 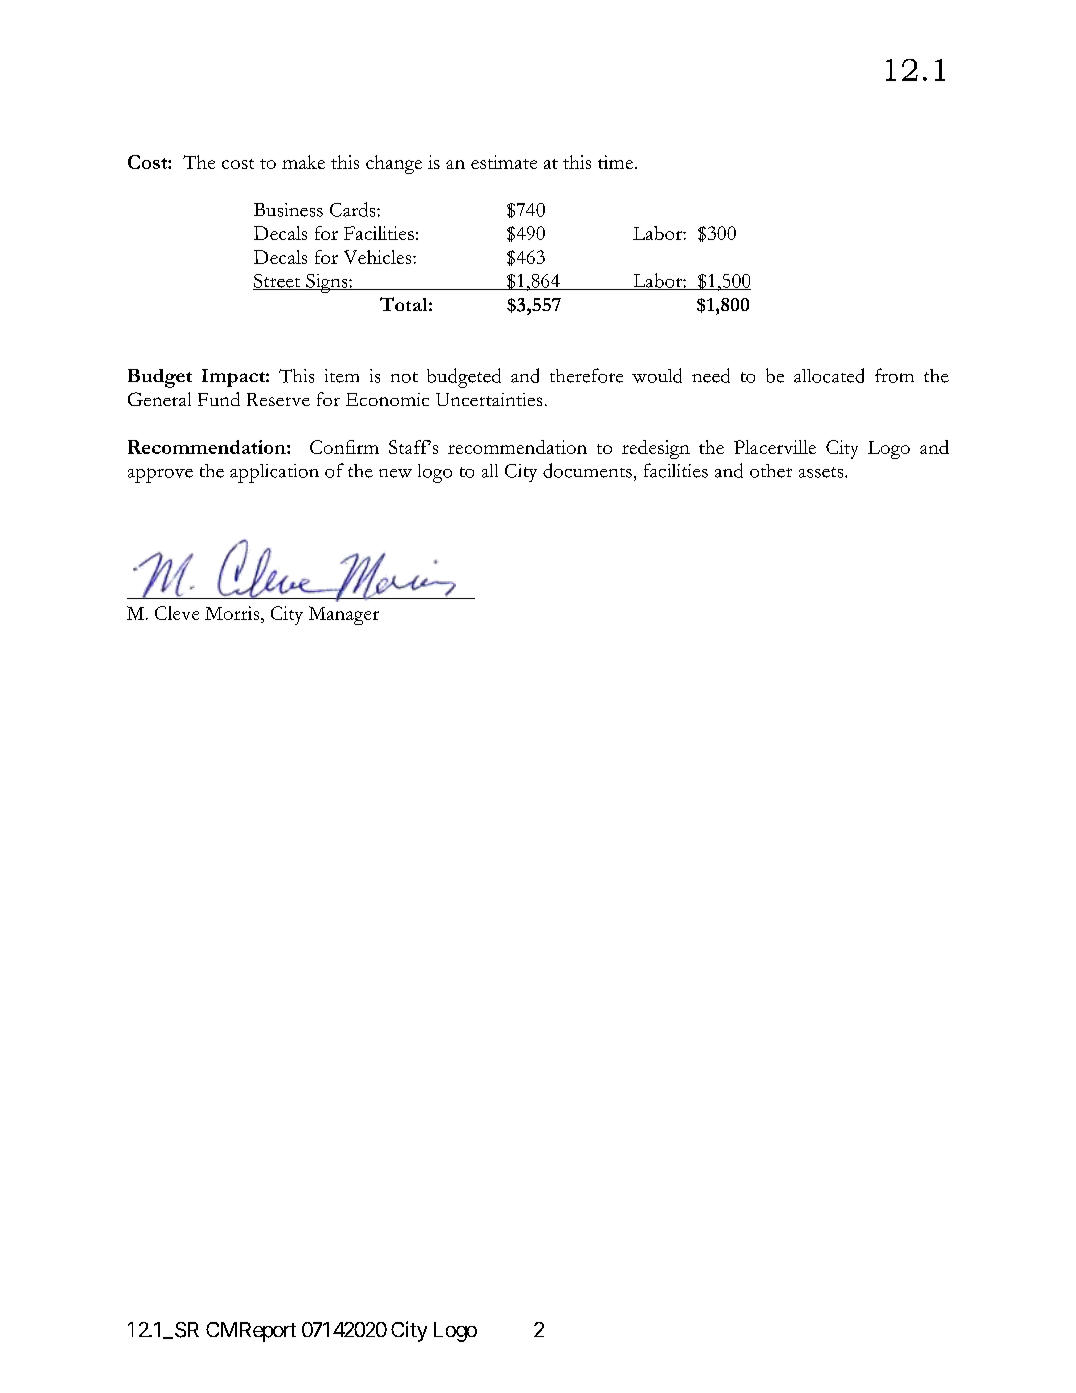 I want to click on make, so click(x=303, y=162).
